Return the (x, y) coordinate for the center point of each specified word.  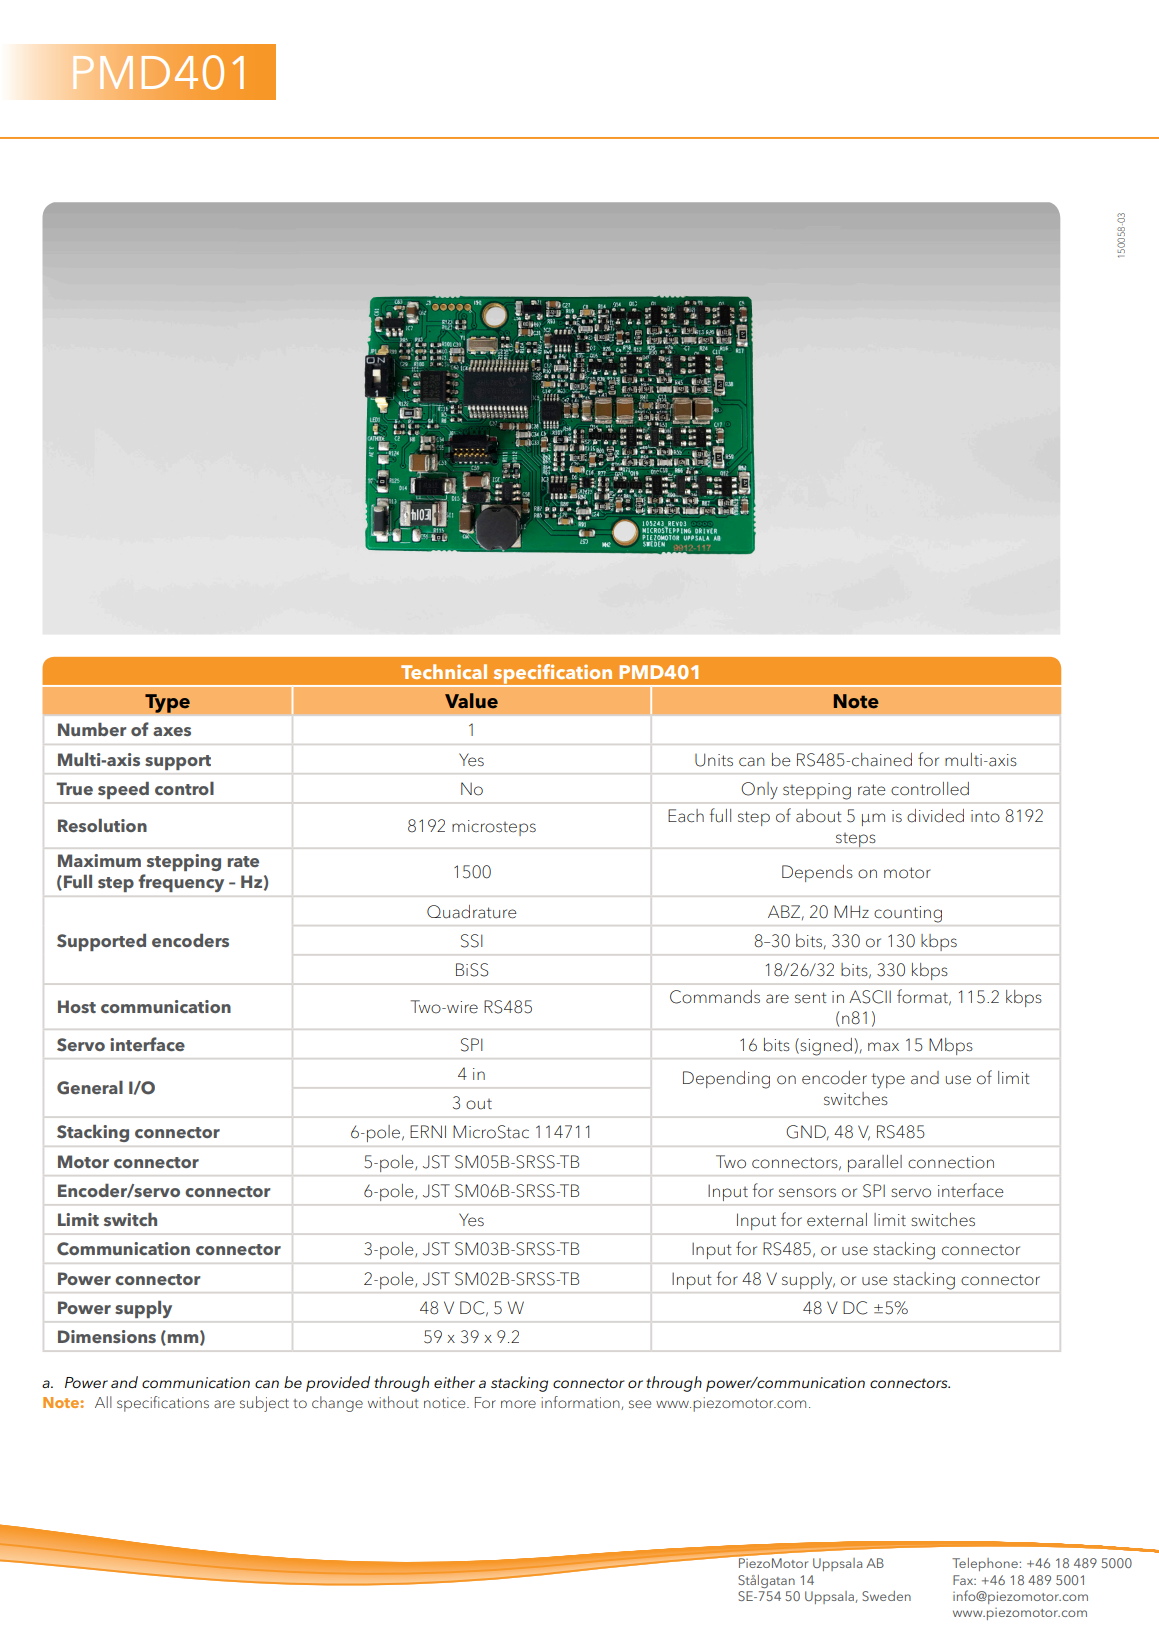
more (518, 1404)
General (90, 1088)
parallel (875, 1163)
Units (714, 760)
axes (172, 731)
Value (471, 701)
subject (264, 1404)
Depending (726, 1080)
